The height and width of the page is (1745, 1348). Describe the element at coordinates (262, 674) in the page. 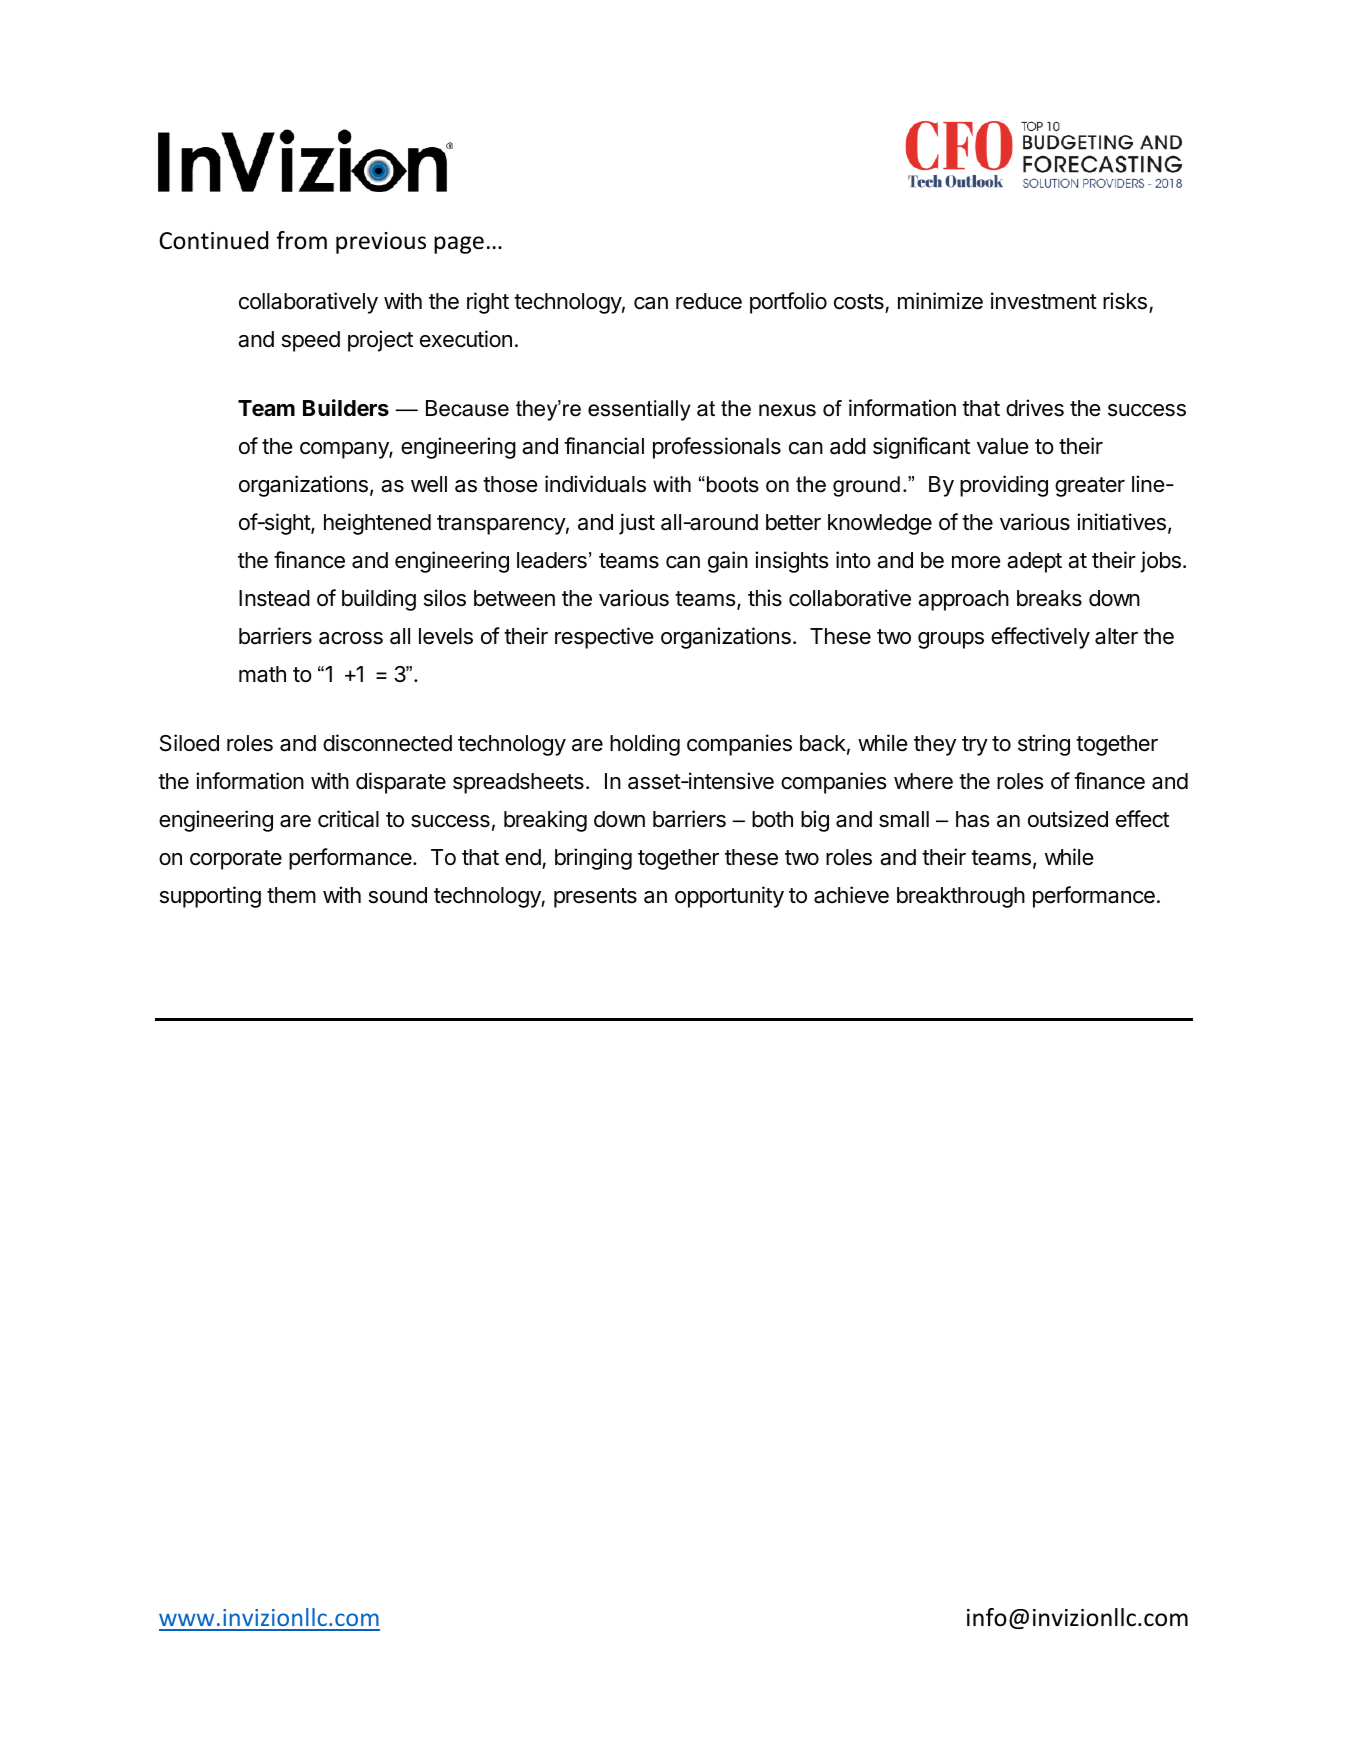

I see `math` at that location.
